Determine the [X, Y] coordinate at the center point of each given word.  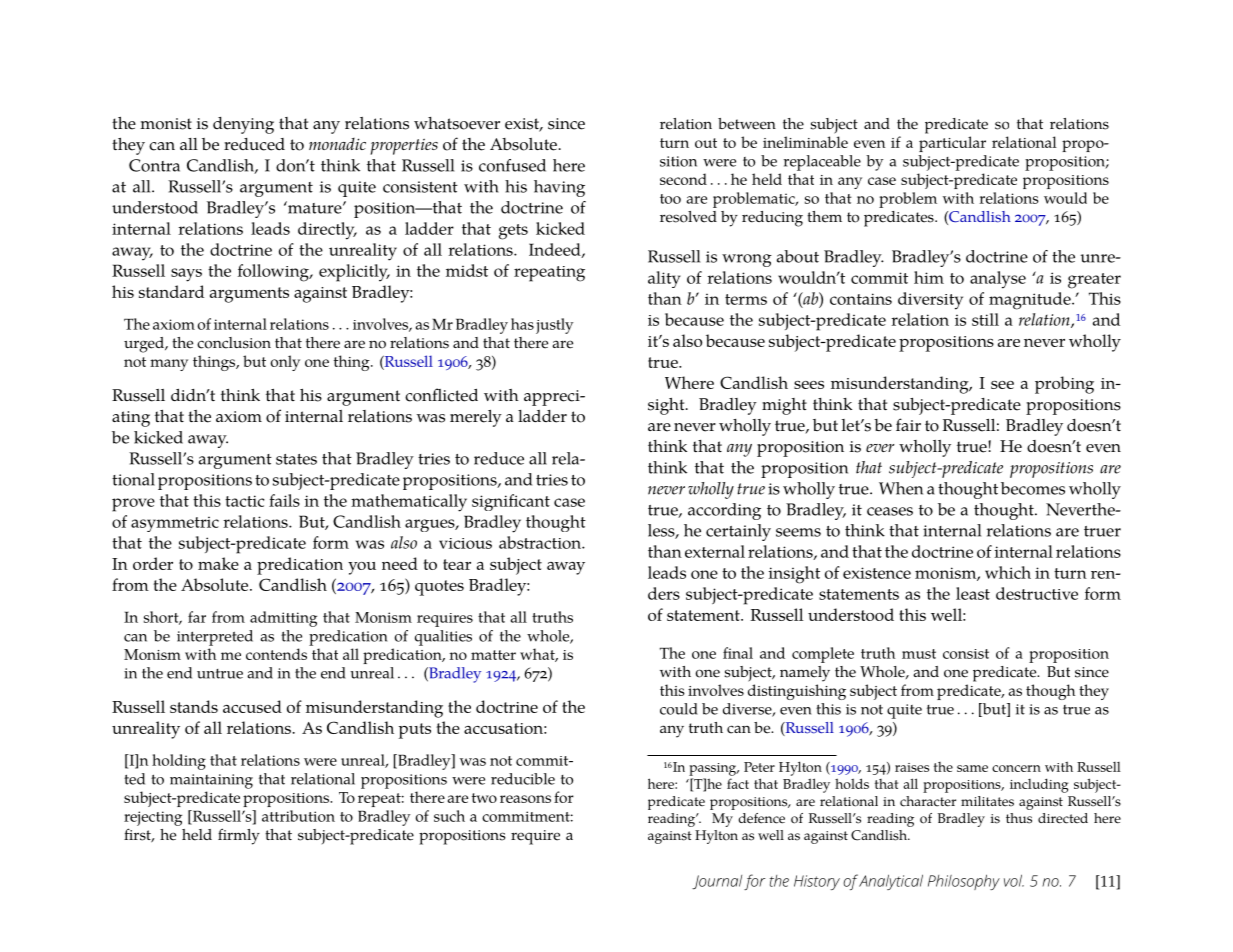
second [683, 179]
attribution [298, 816]
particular [952, 144]
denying [243, 125]
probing [1064, 385]
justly [554, 326]
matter [493, 655]
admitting [283, 619]
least [973, 593]
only [285, 363]
